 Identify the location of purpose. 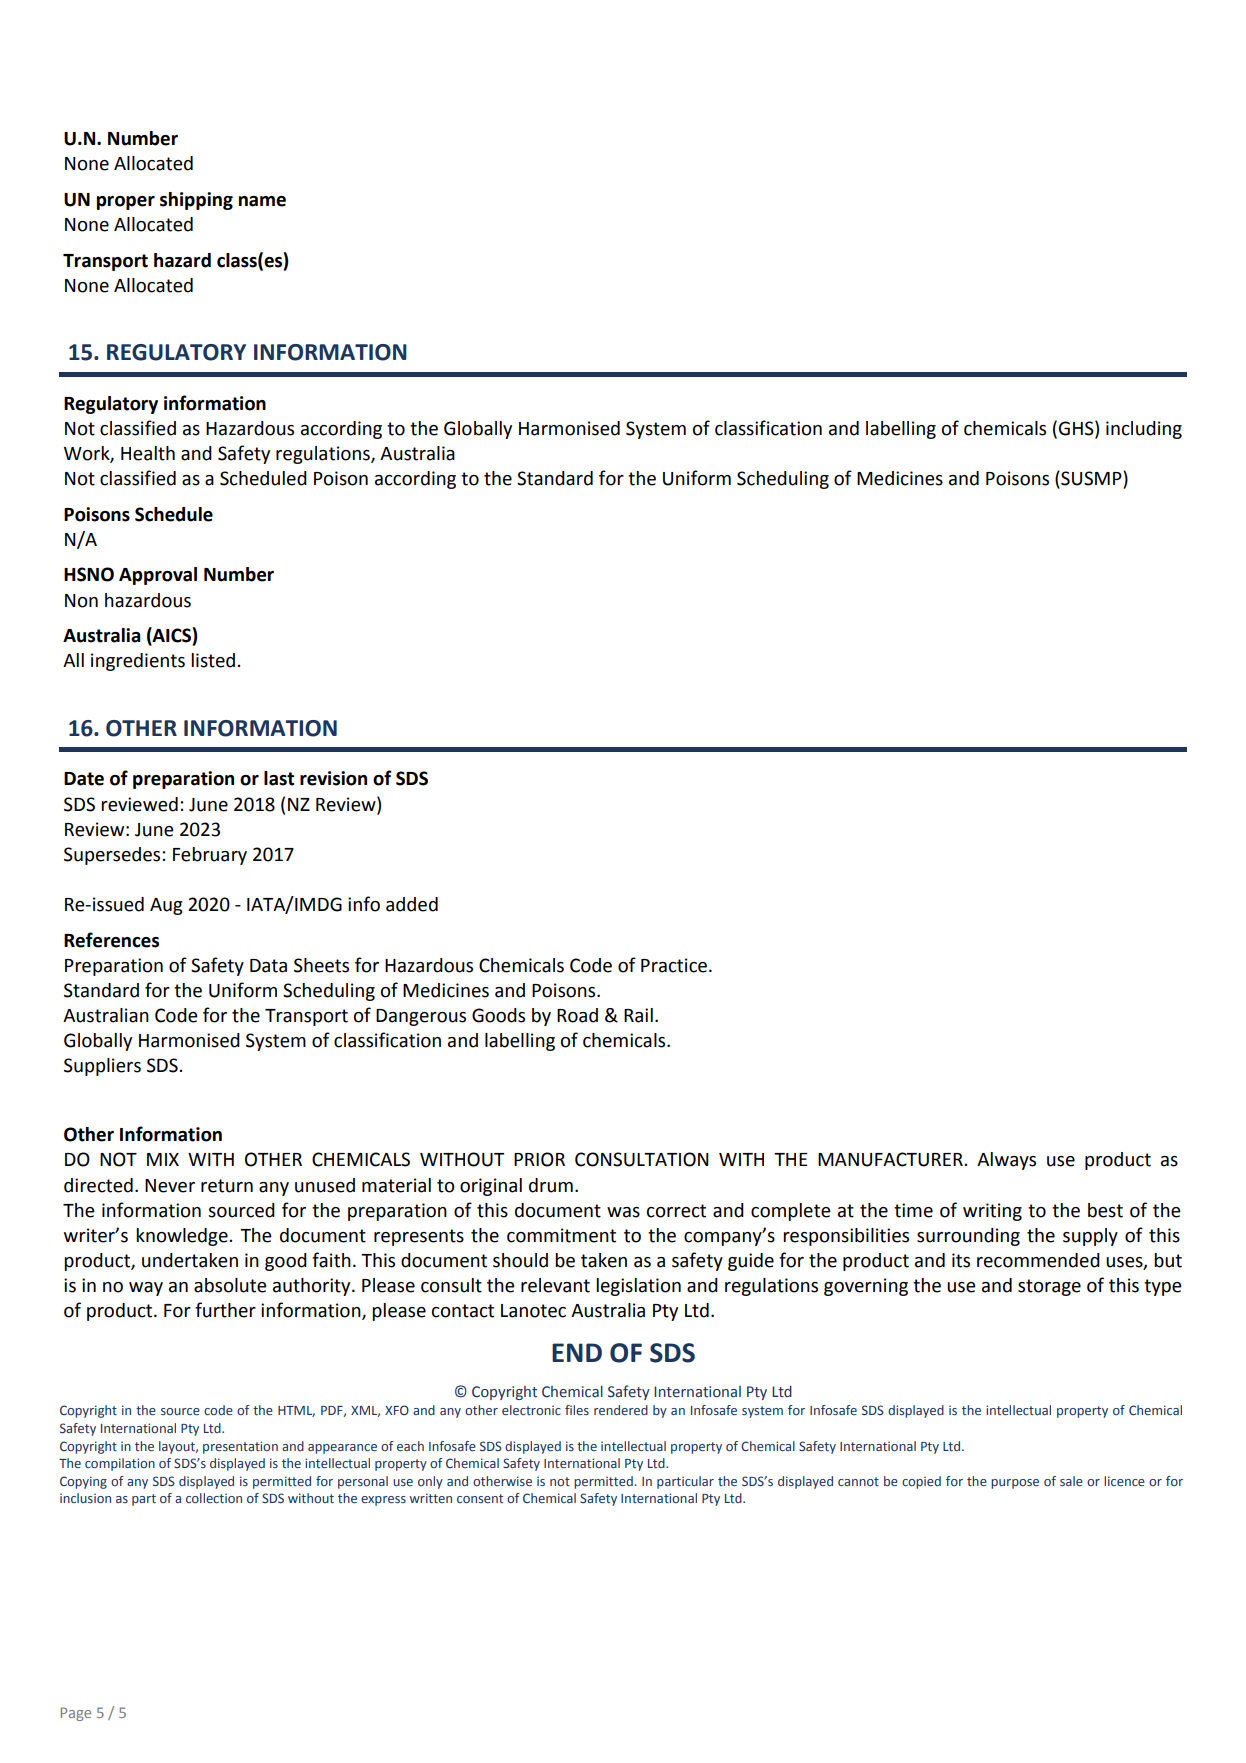
(1015, 1484).
